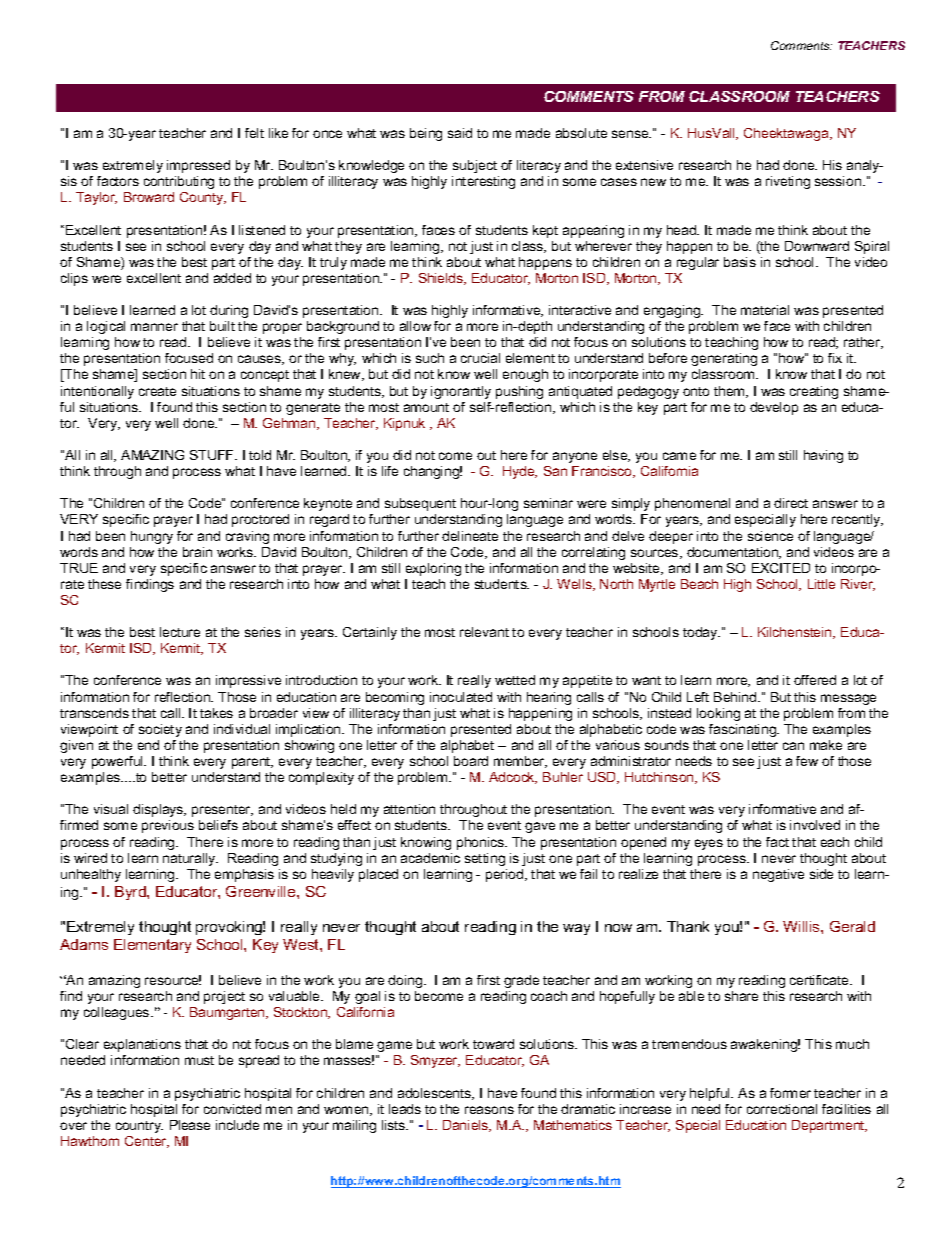 The height and width of the screenshot is (1233, 952). What do you see at coordinates (788, 182) in the screenshot?
I see `riveting` at bounding box center [788, 182].
